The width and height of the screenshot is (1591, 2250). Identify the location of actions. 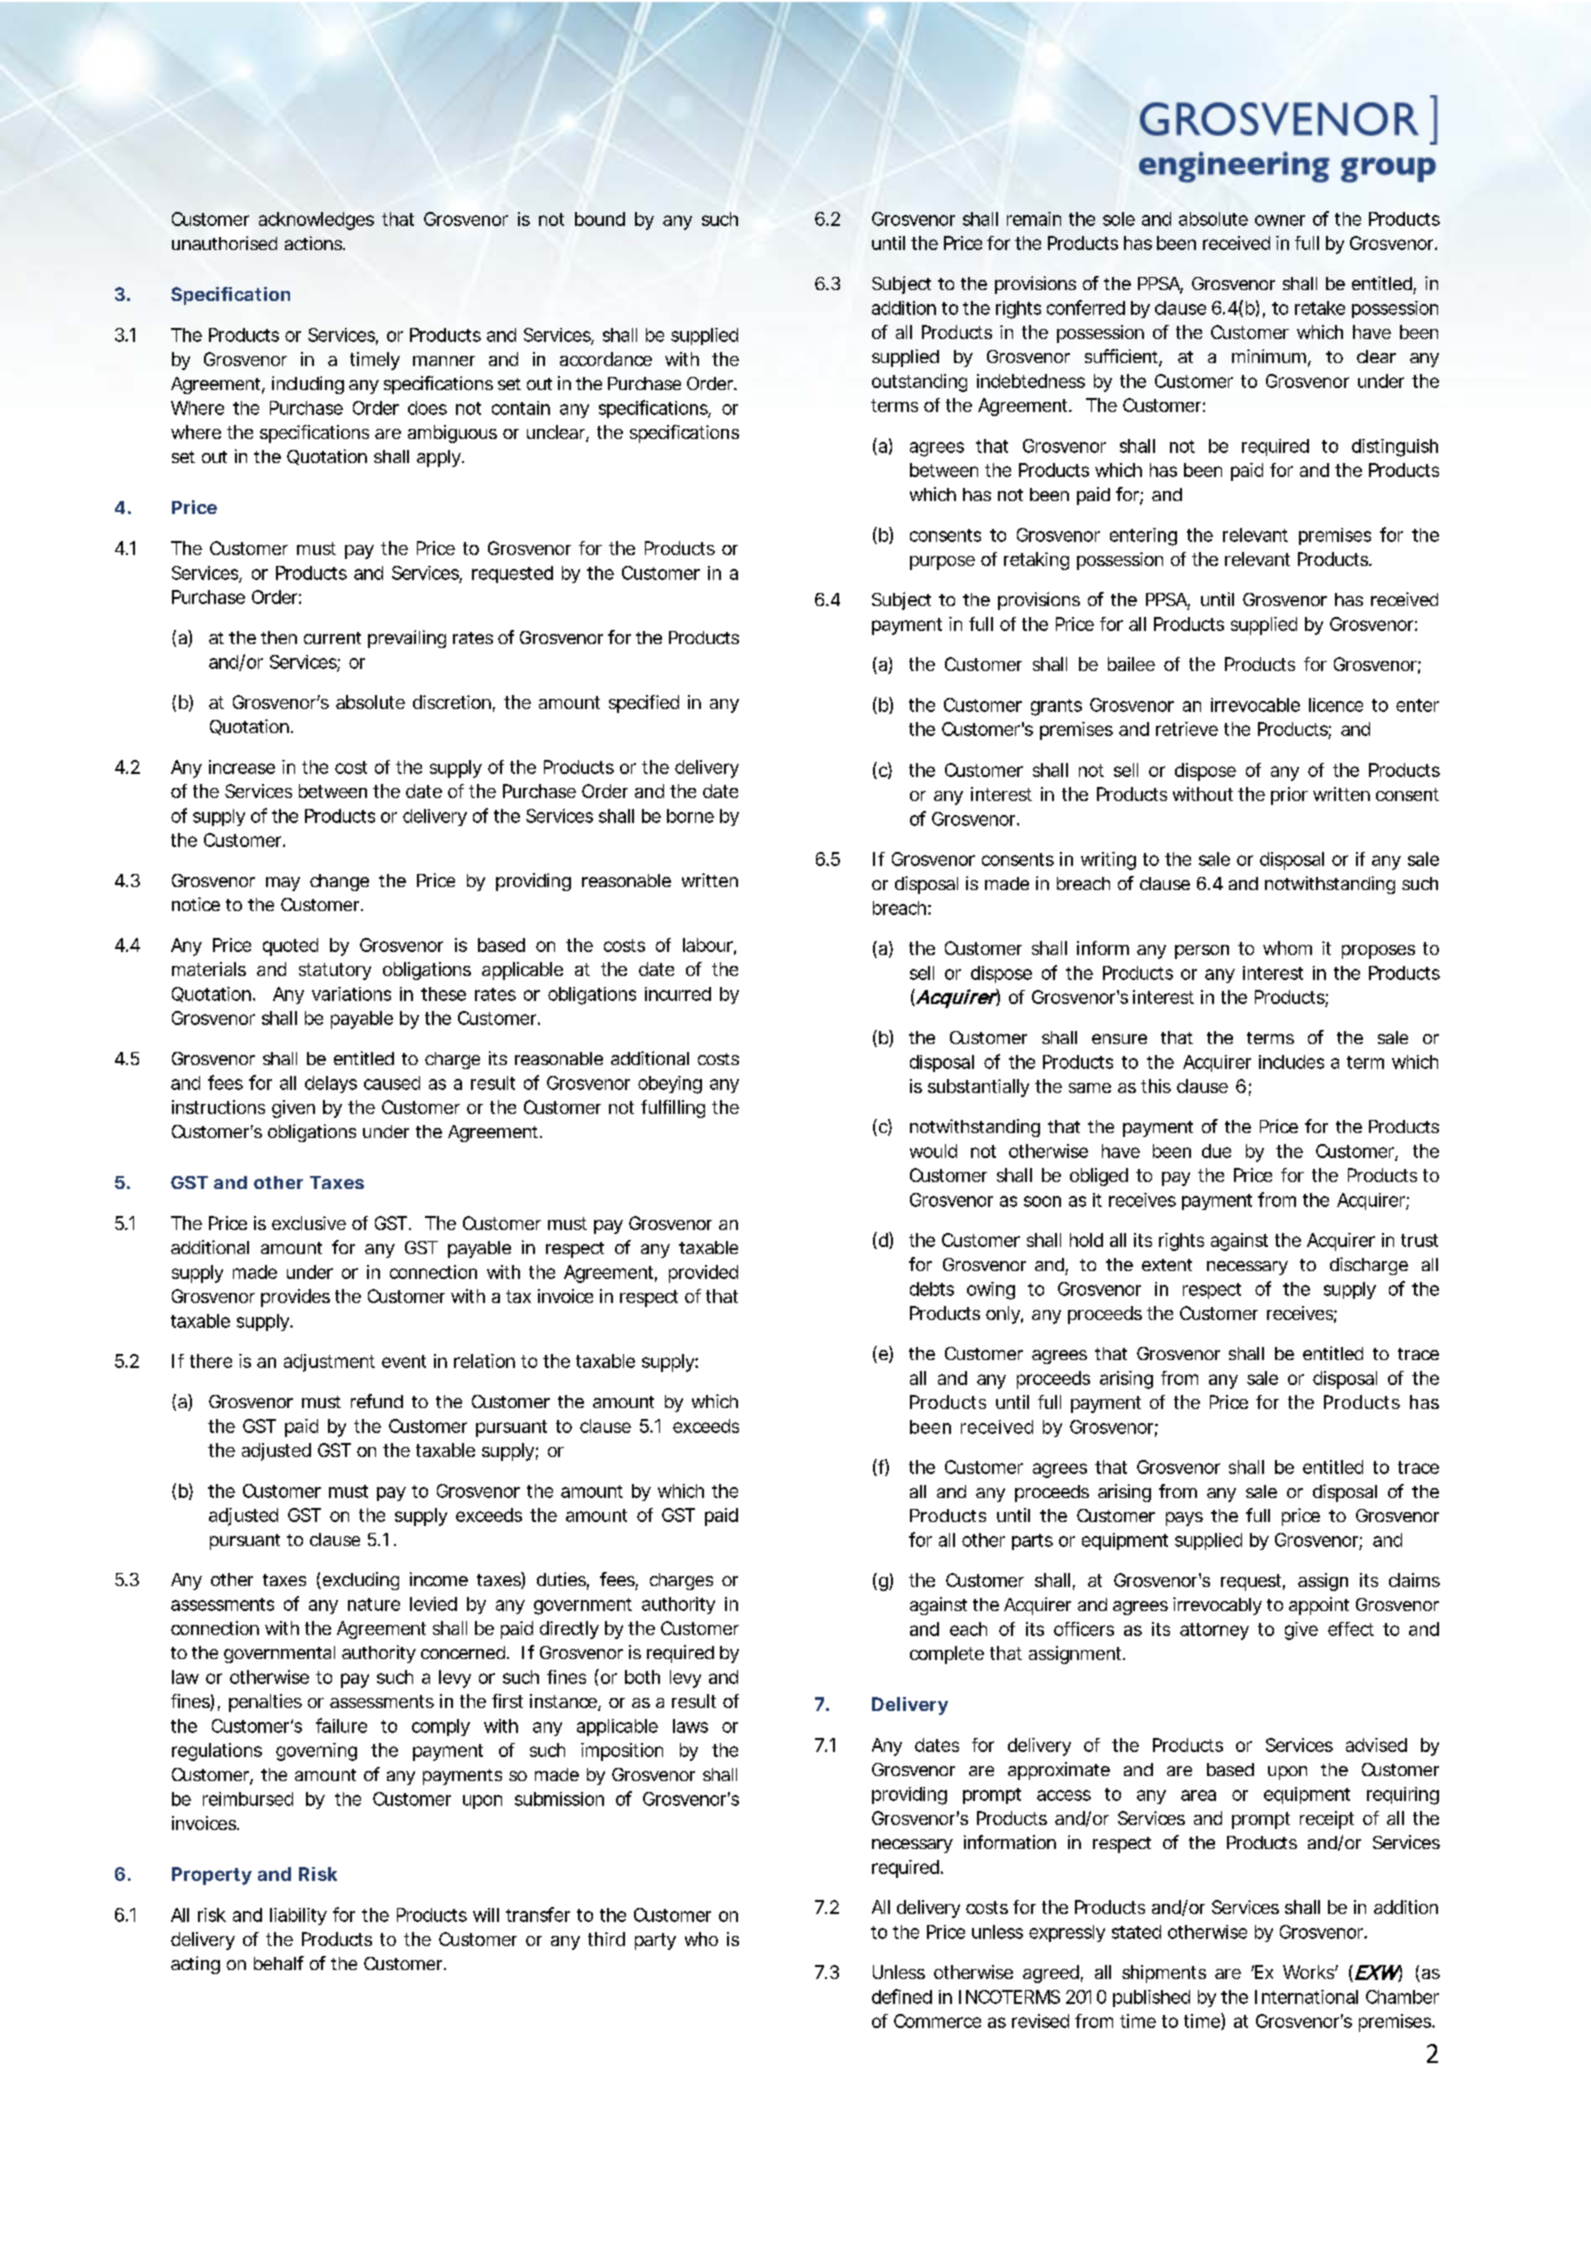
(315, 243).
